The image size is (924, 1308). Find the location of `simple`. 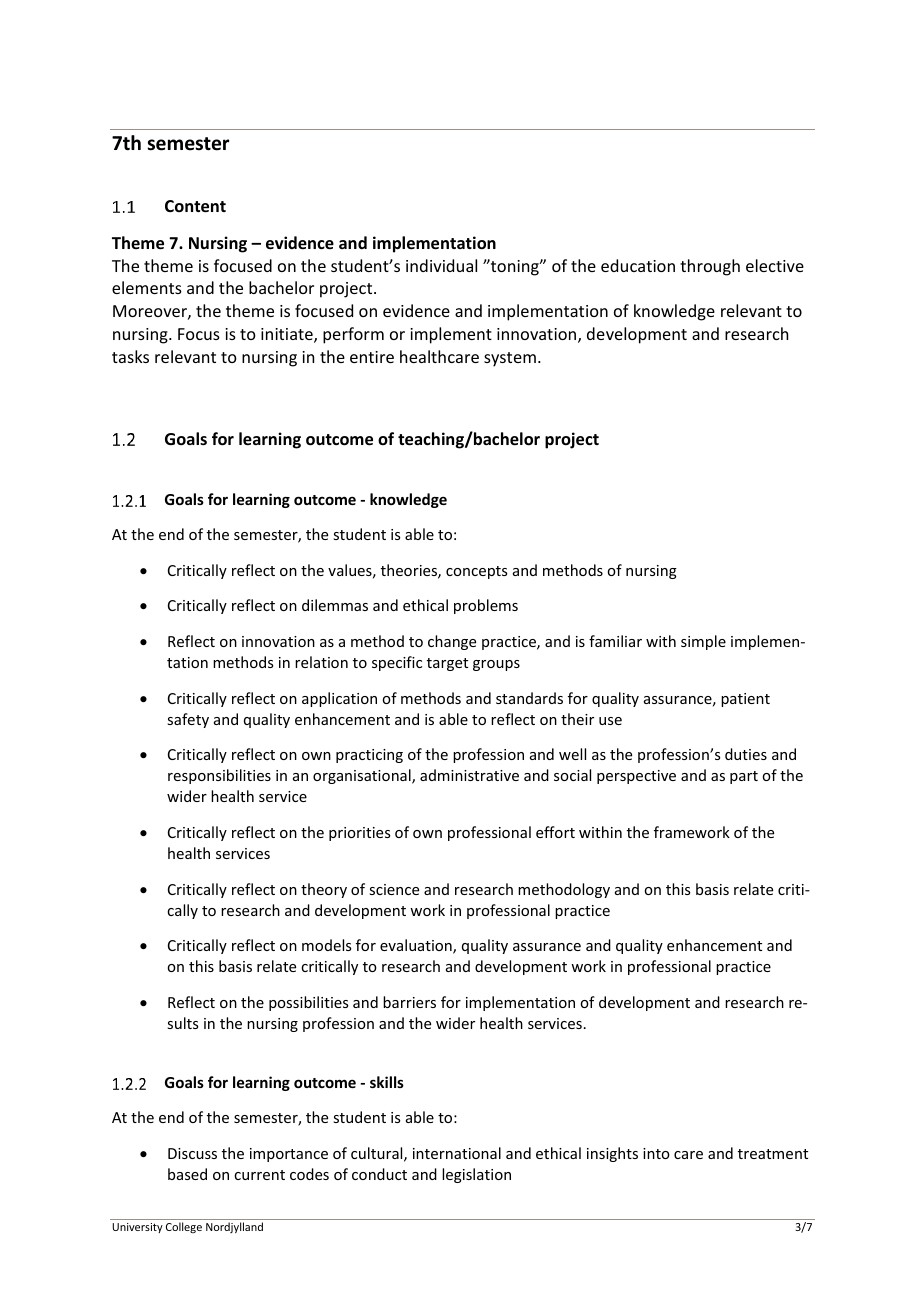

simple is located at coordinates (703, 642).
